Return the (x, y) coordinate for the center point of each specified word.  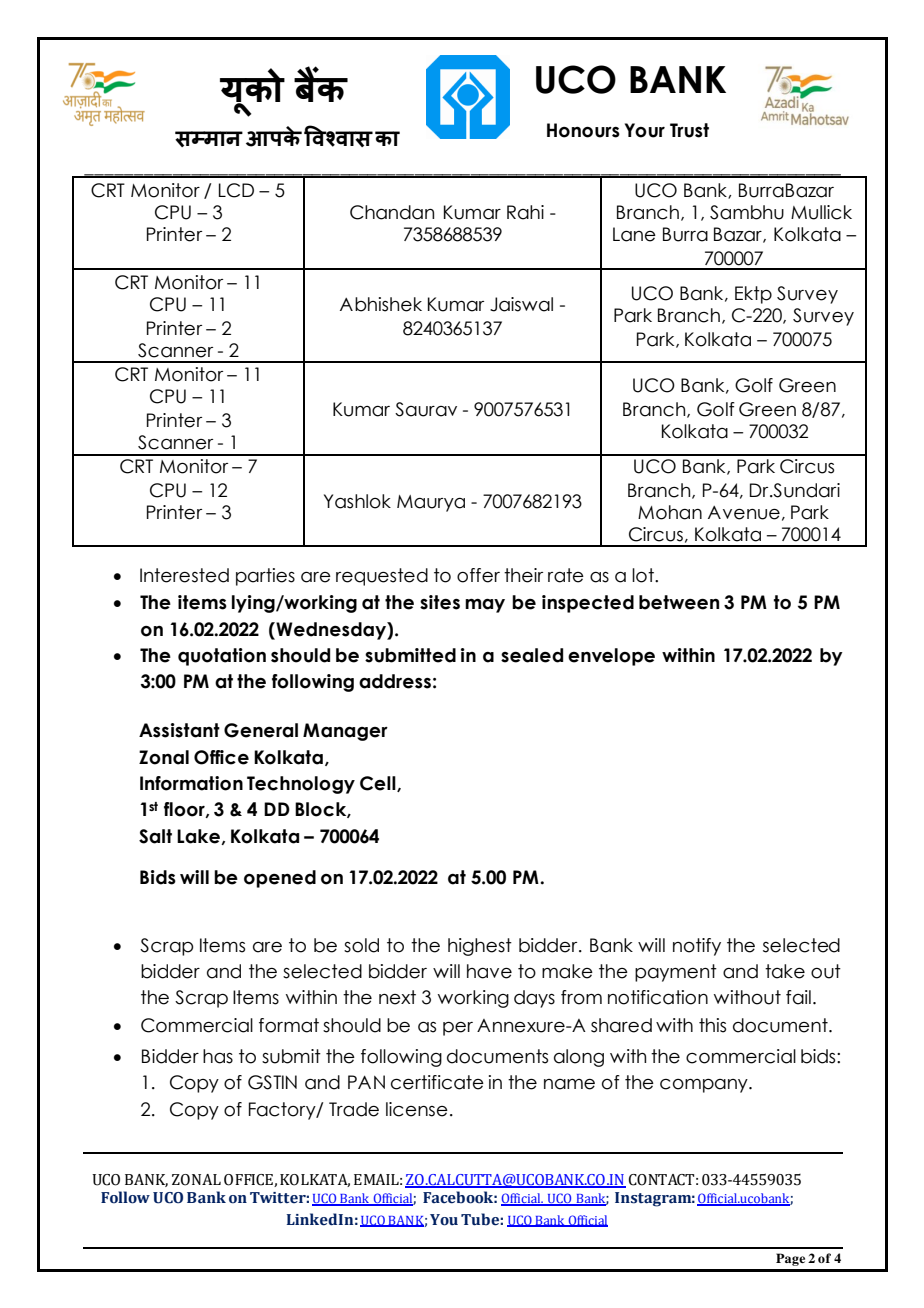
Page (790, 1259)
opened (280, 879)
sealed (532, 655)
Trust (689, 130)
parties (265, 577)
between (679, 602)
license (417, 1109)
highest (480, 947)
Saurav (426, 409)
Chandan (392, 212)
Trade (354, 1109)
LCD (236, 190)
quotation (222, 657)
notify (697, 947)
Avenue (744, 513)
